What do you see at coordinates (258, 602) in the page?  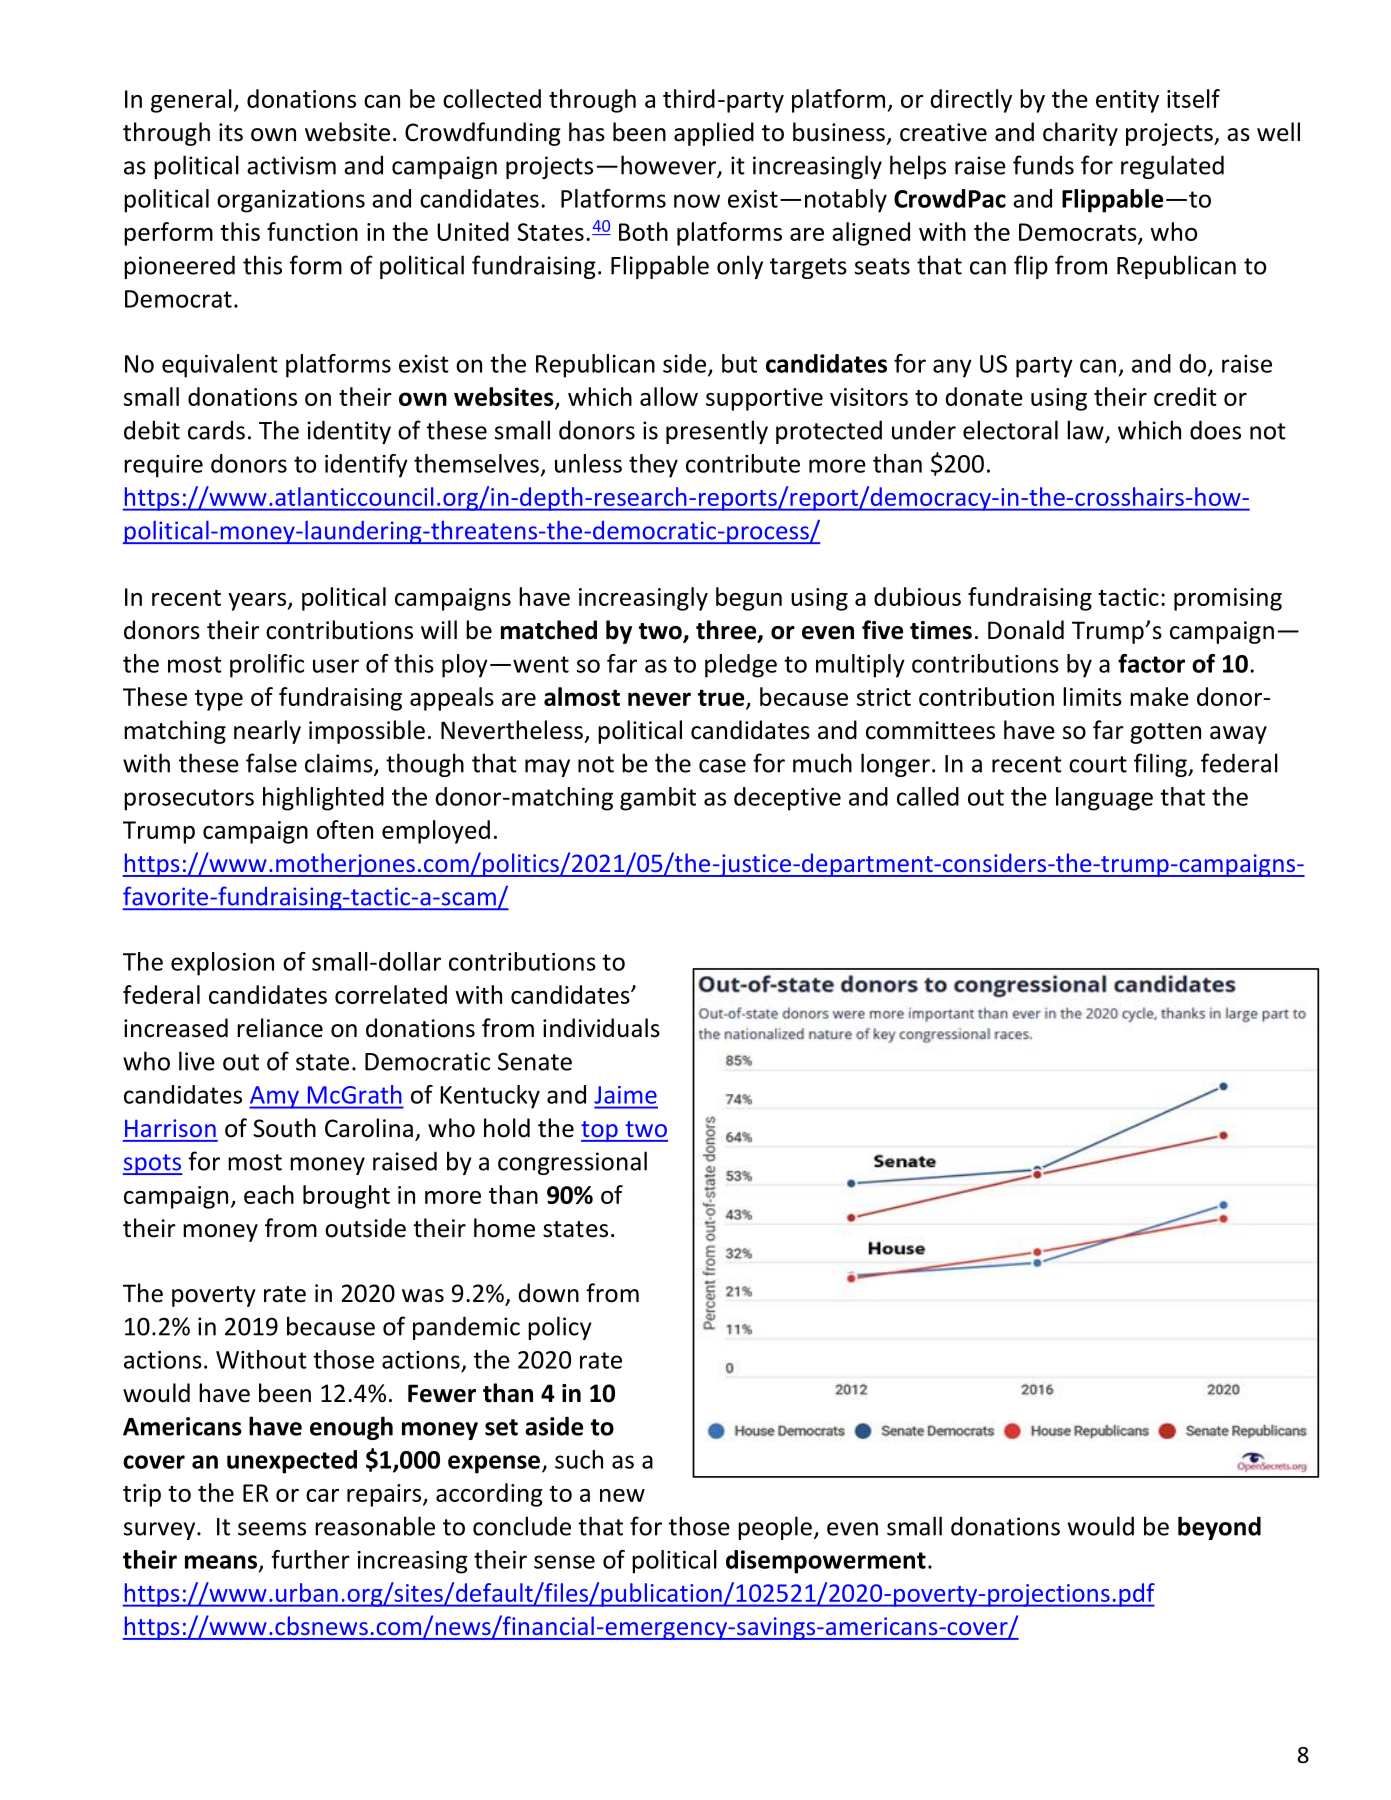 I see `years` at bounding box center [258, 602].
